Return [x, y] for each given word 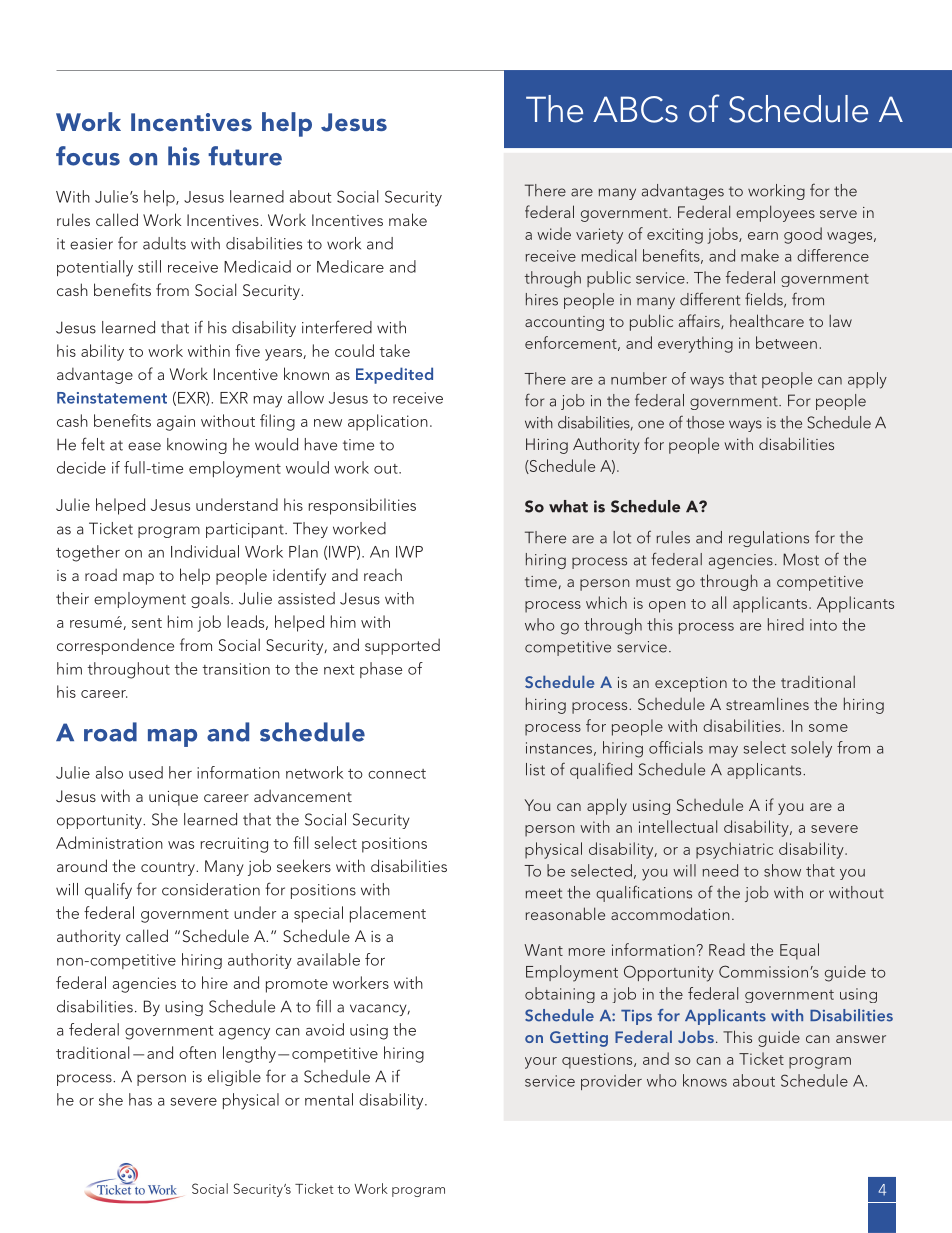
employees [775, 213]
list [535, 769]
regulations [769, 539]
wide [554, 233]
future [245, 156]
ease [144, 446]
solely [811, 749]
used [146, 772]
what [568, 506]
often [197, 1052]
